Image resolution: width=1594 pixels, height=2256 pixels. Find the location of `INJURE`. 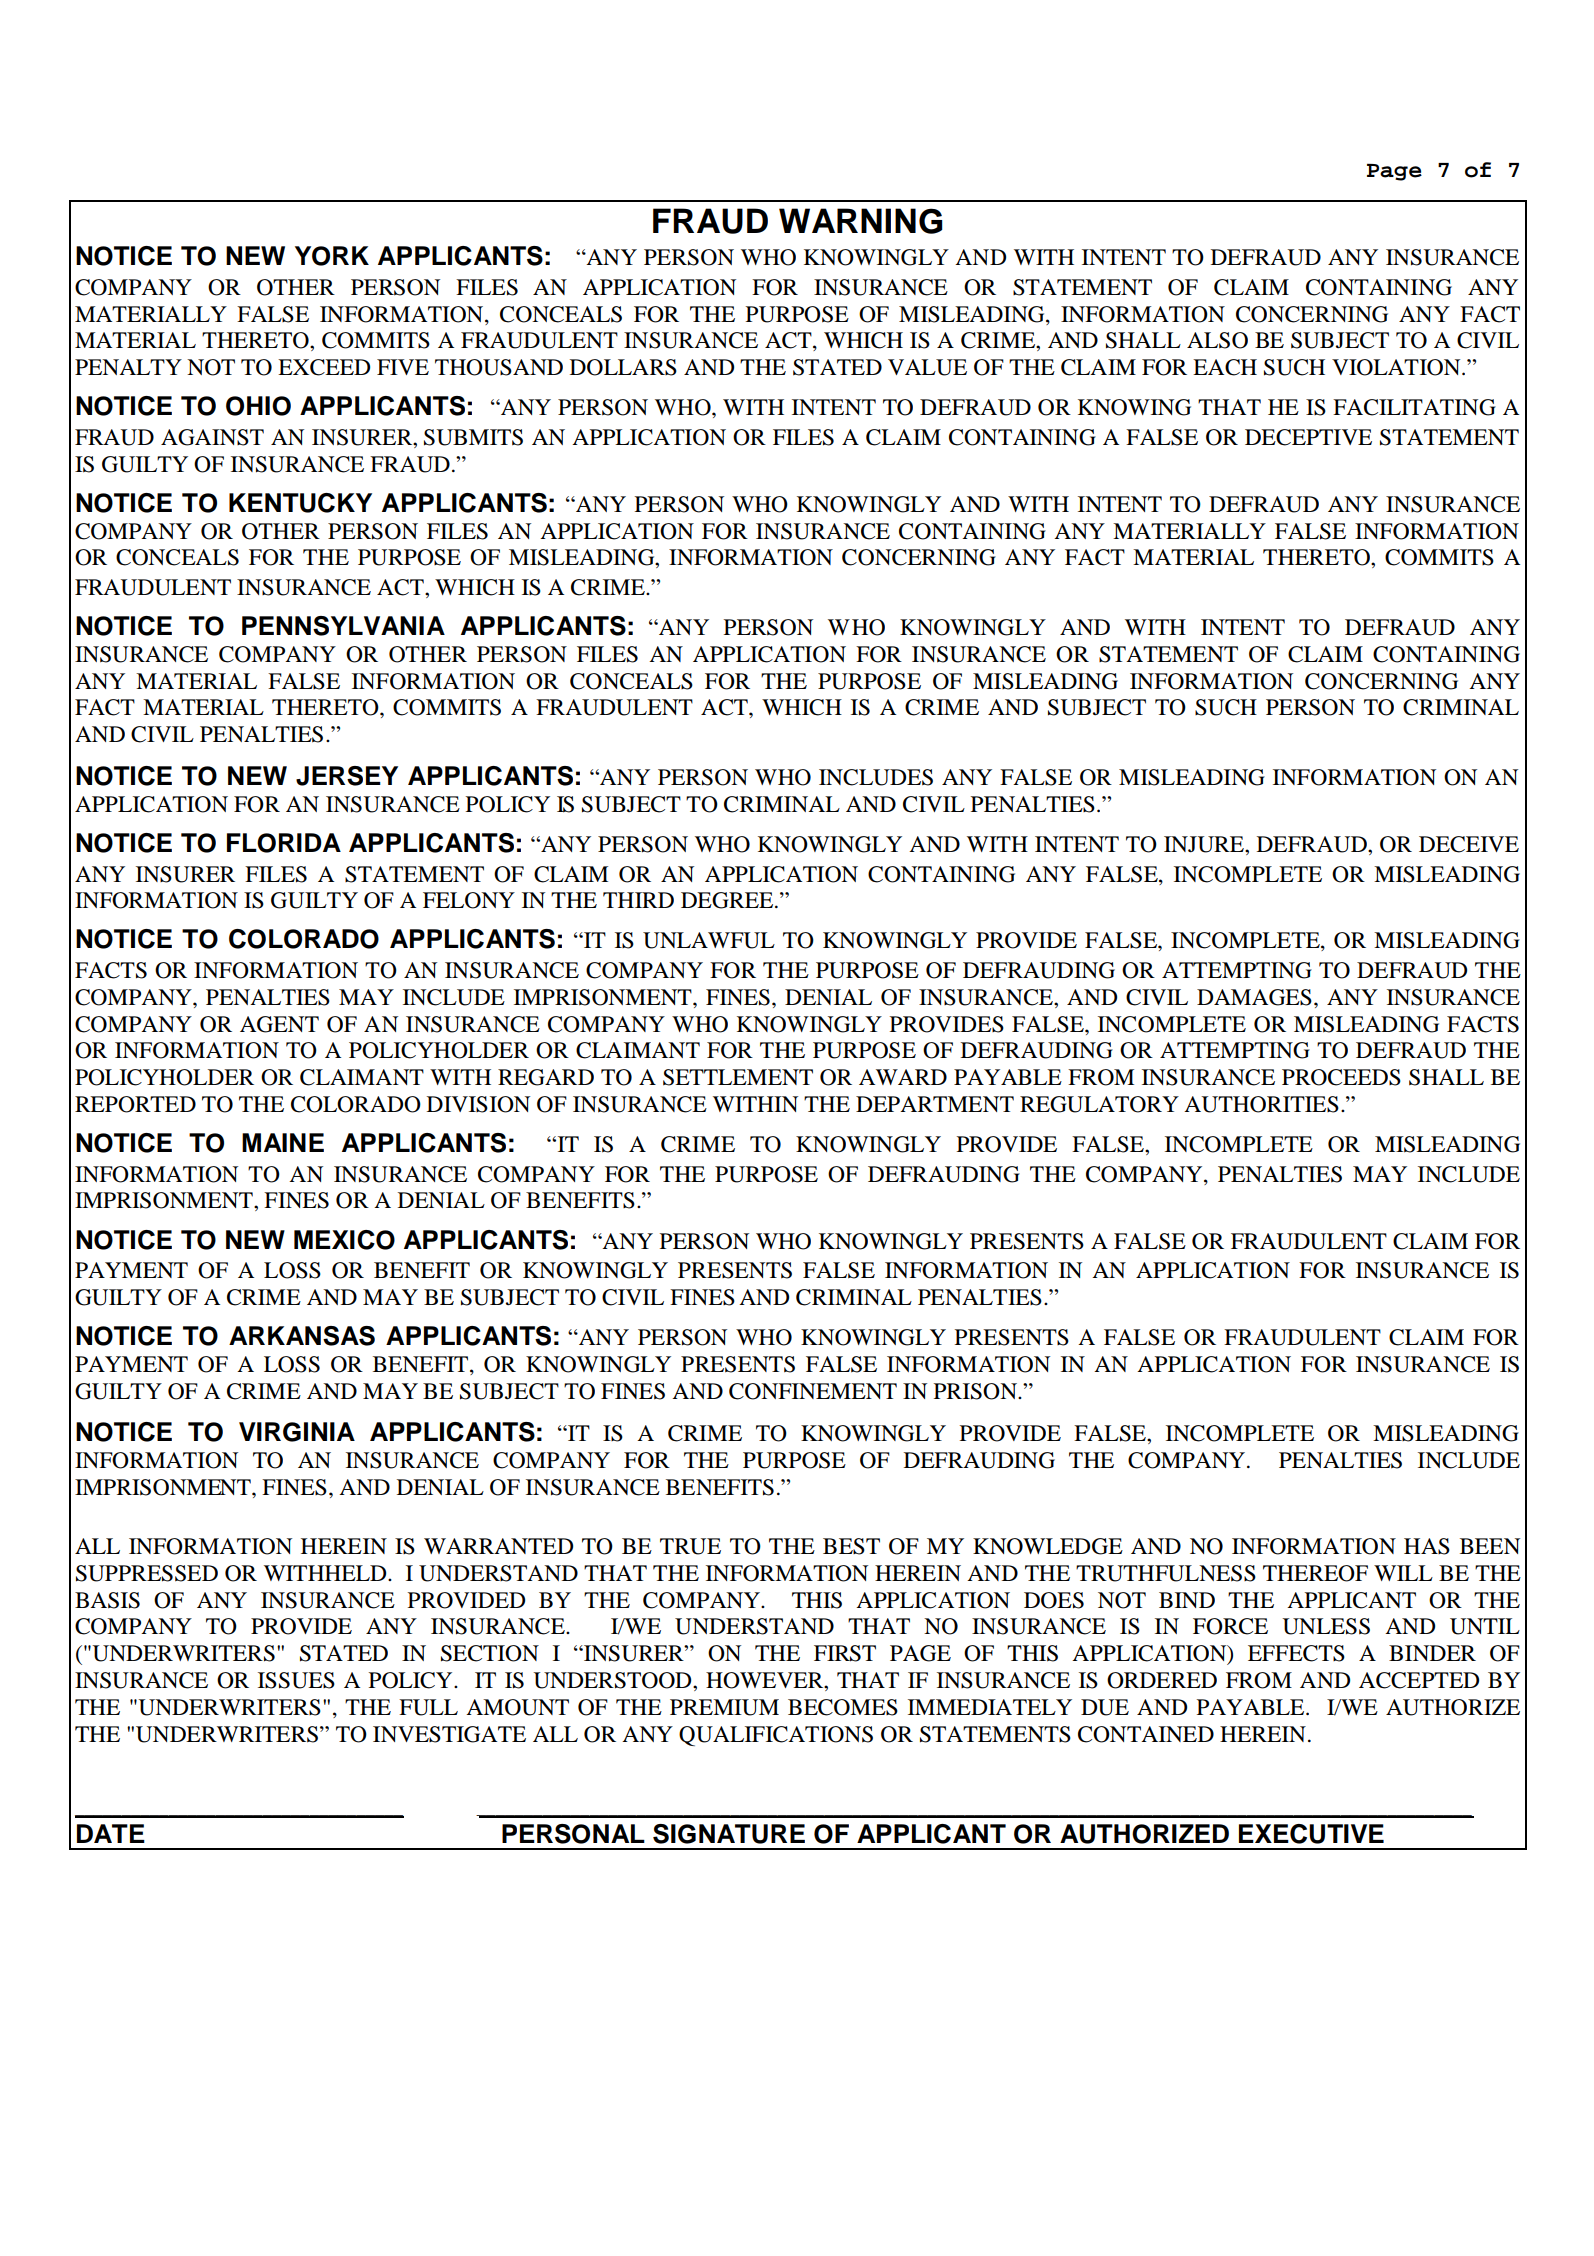

INJURE is located at coordinates (1205, 844).
